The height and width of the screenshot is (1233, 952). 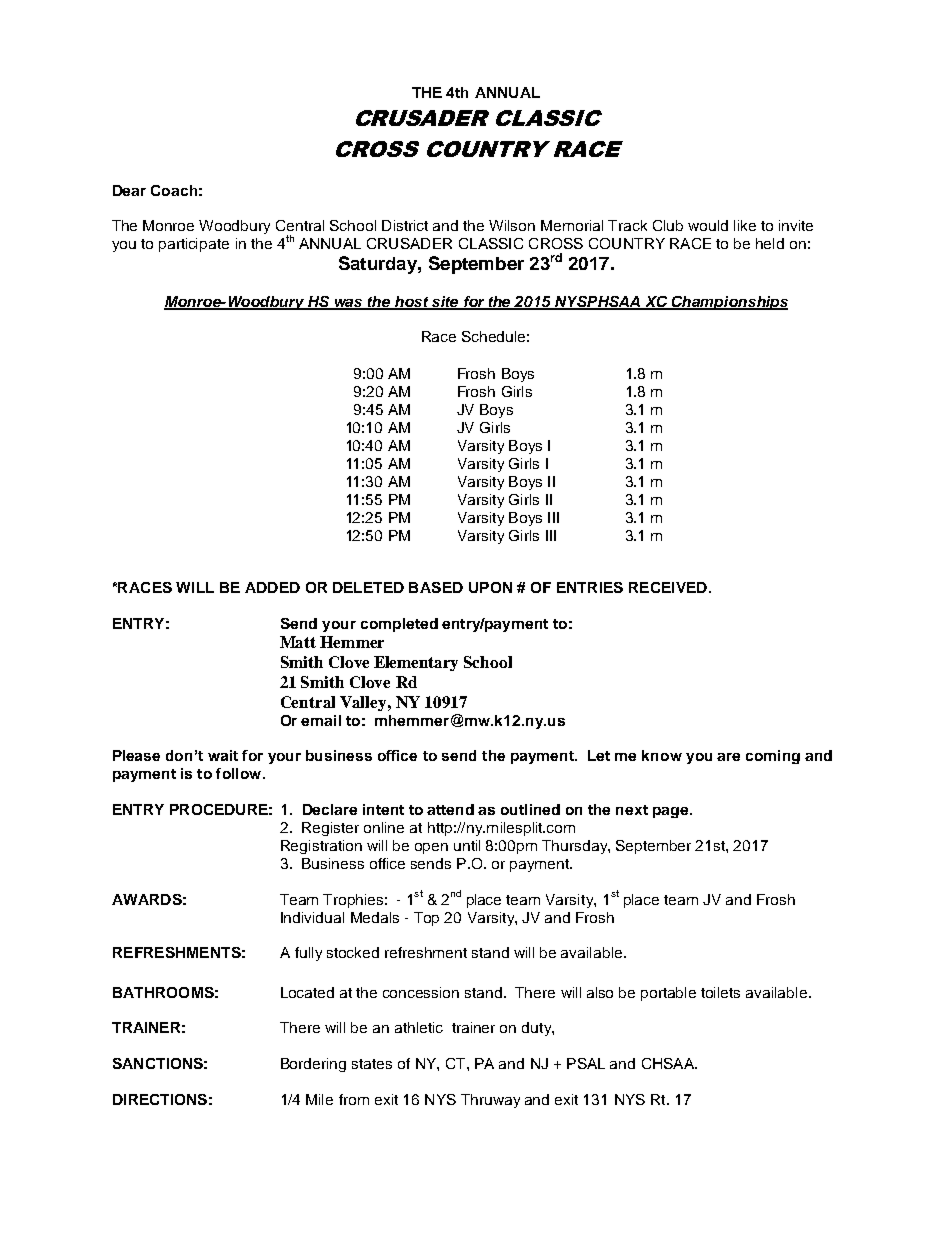 What do you see at coordinates (416, 663) in the screenshot?
I see `Elementary` at bounding box center [416, 663].
